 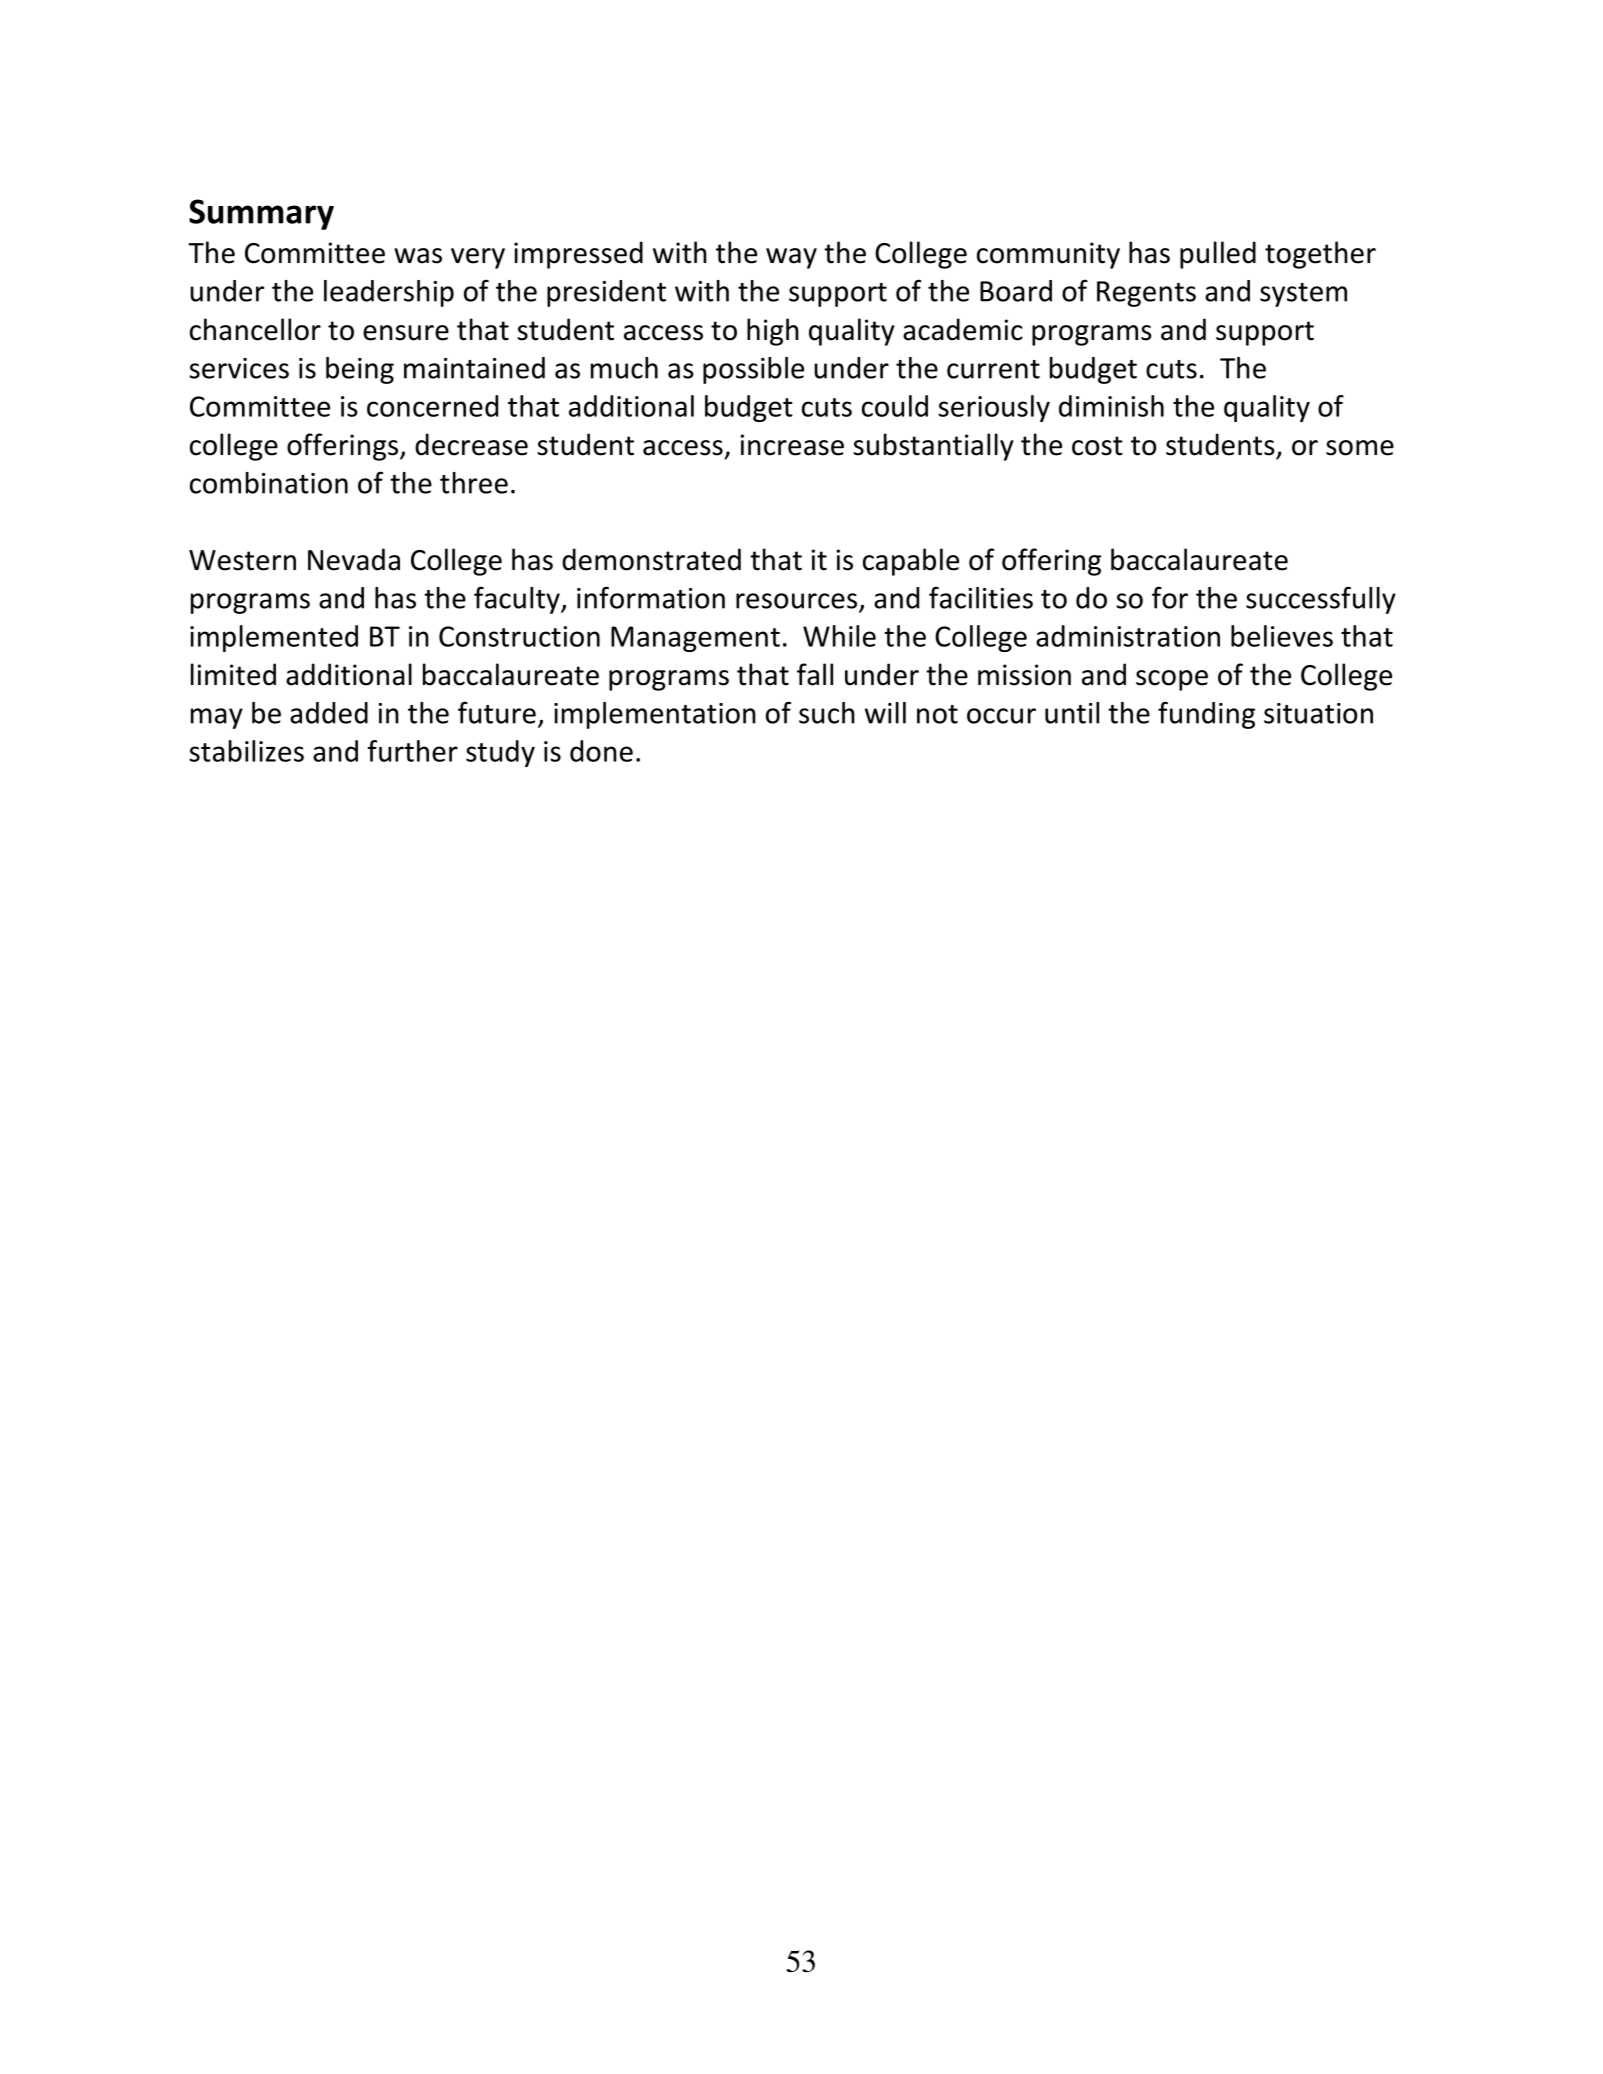 I want to click on pulled, so click(x=1218, y=255).
